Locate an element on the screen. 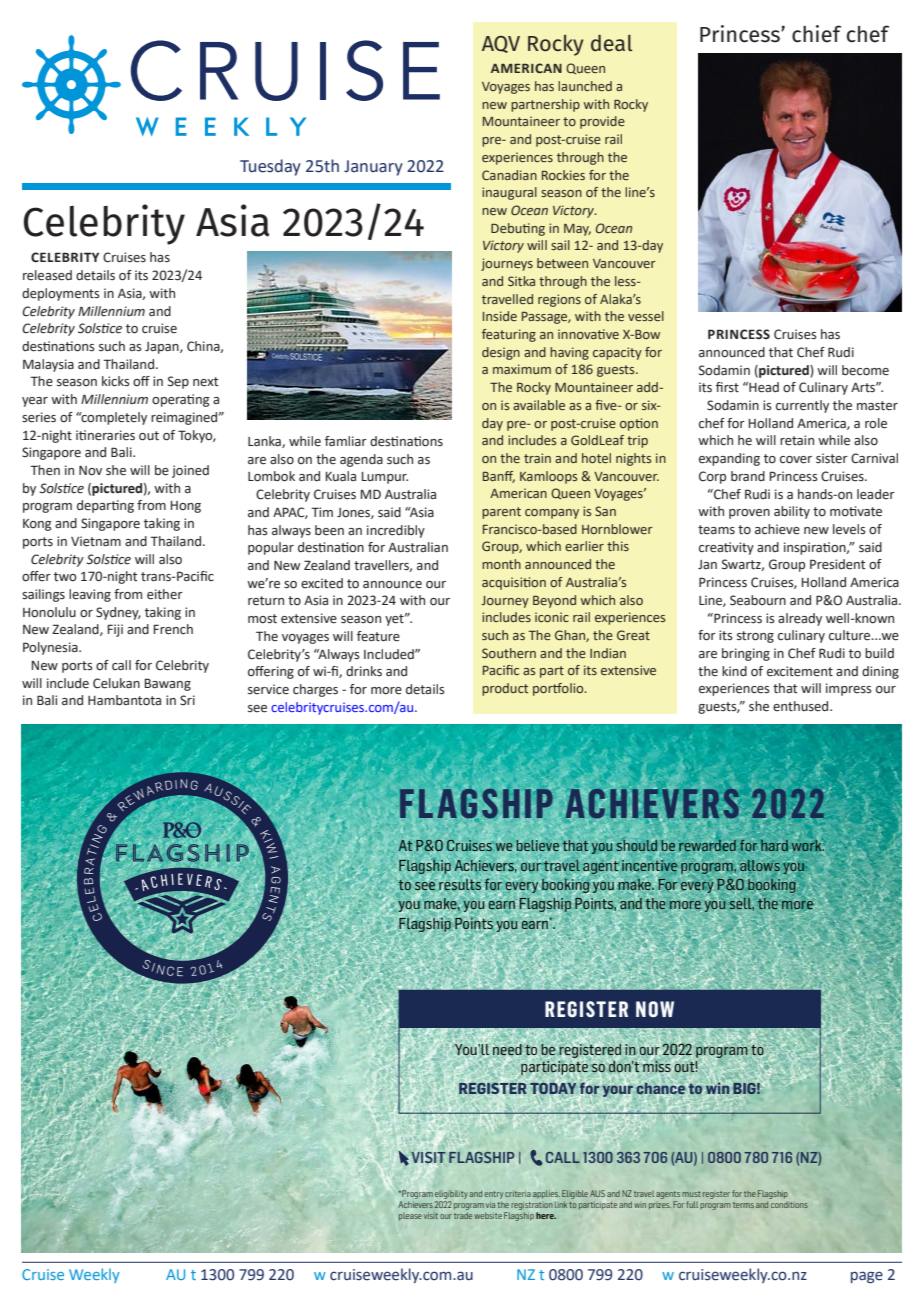 The height and width of the screenshot is (1308, 924). launched is located at coordinates (585, 86).
